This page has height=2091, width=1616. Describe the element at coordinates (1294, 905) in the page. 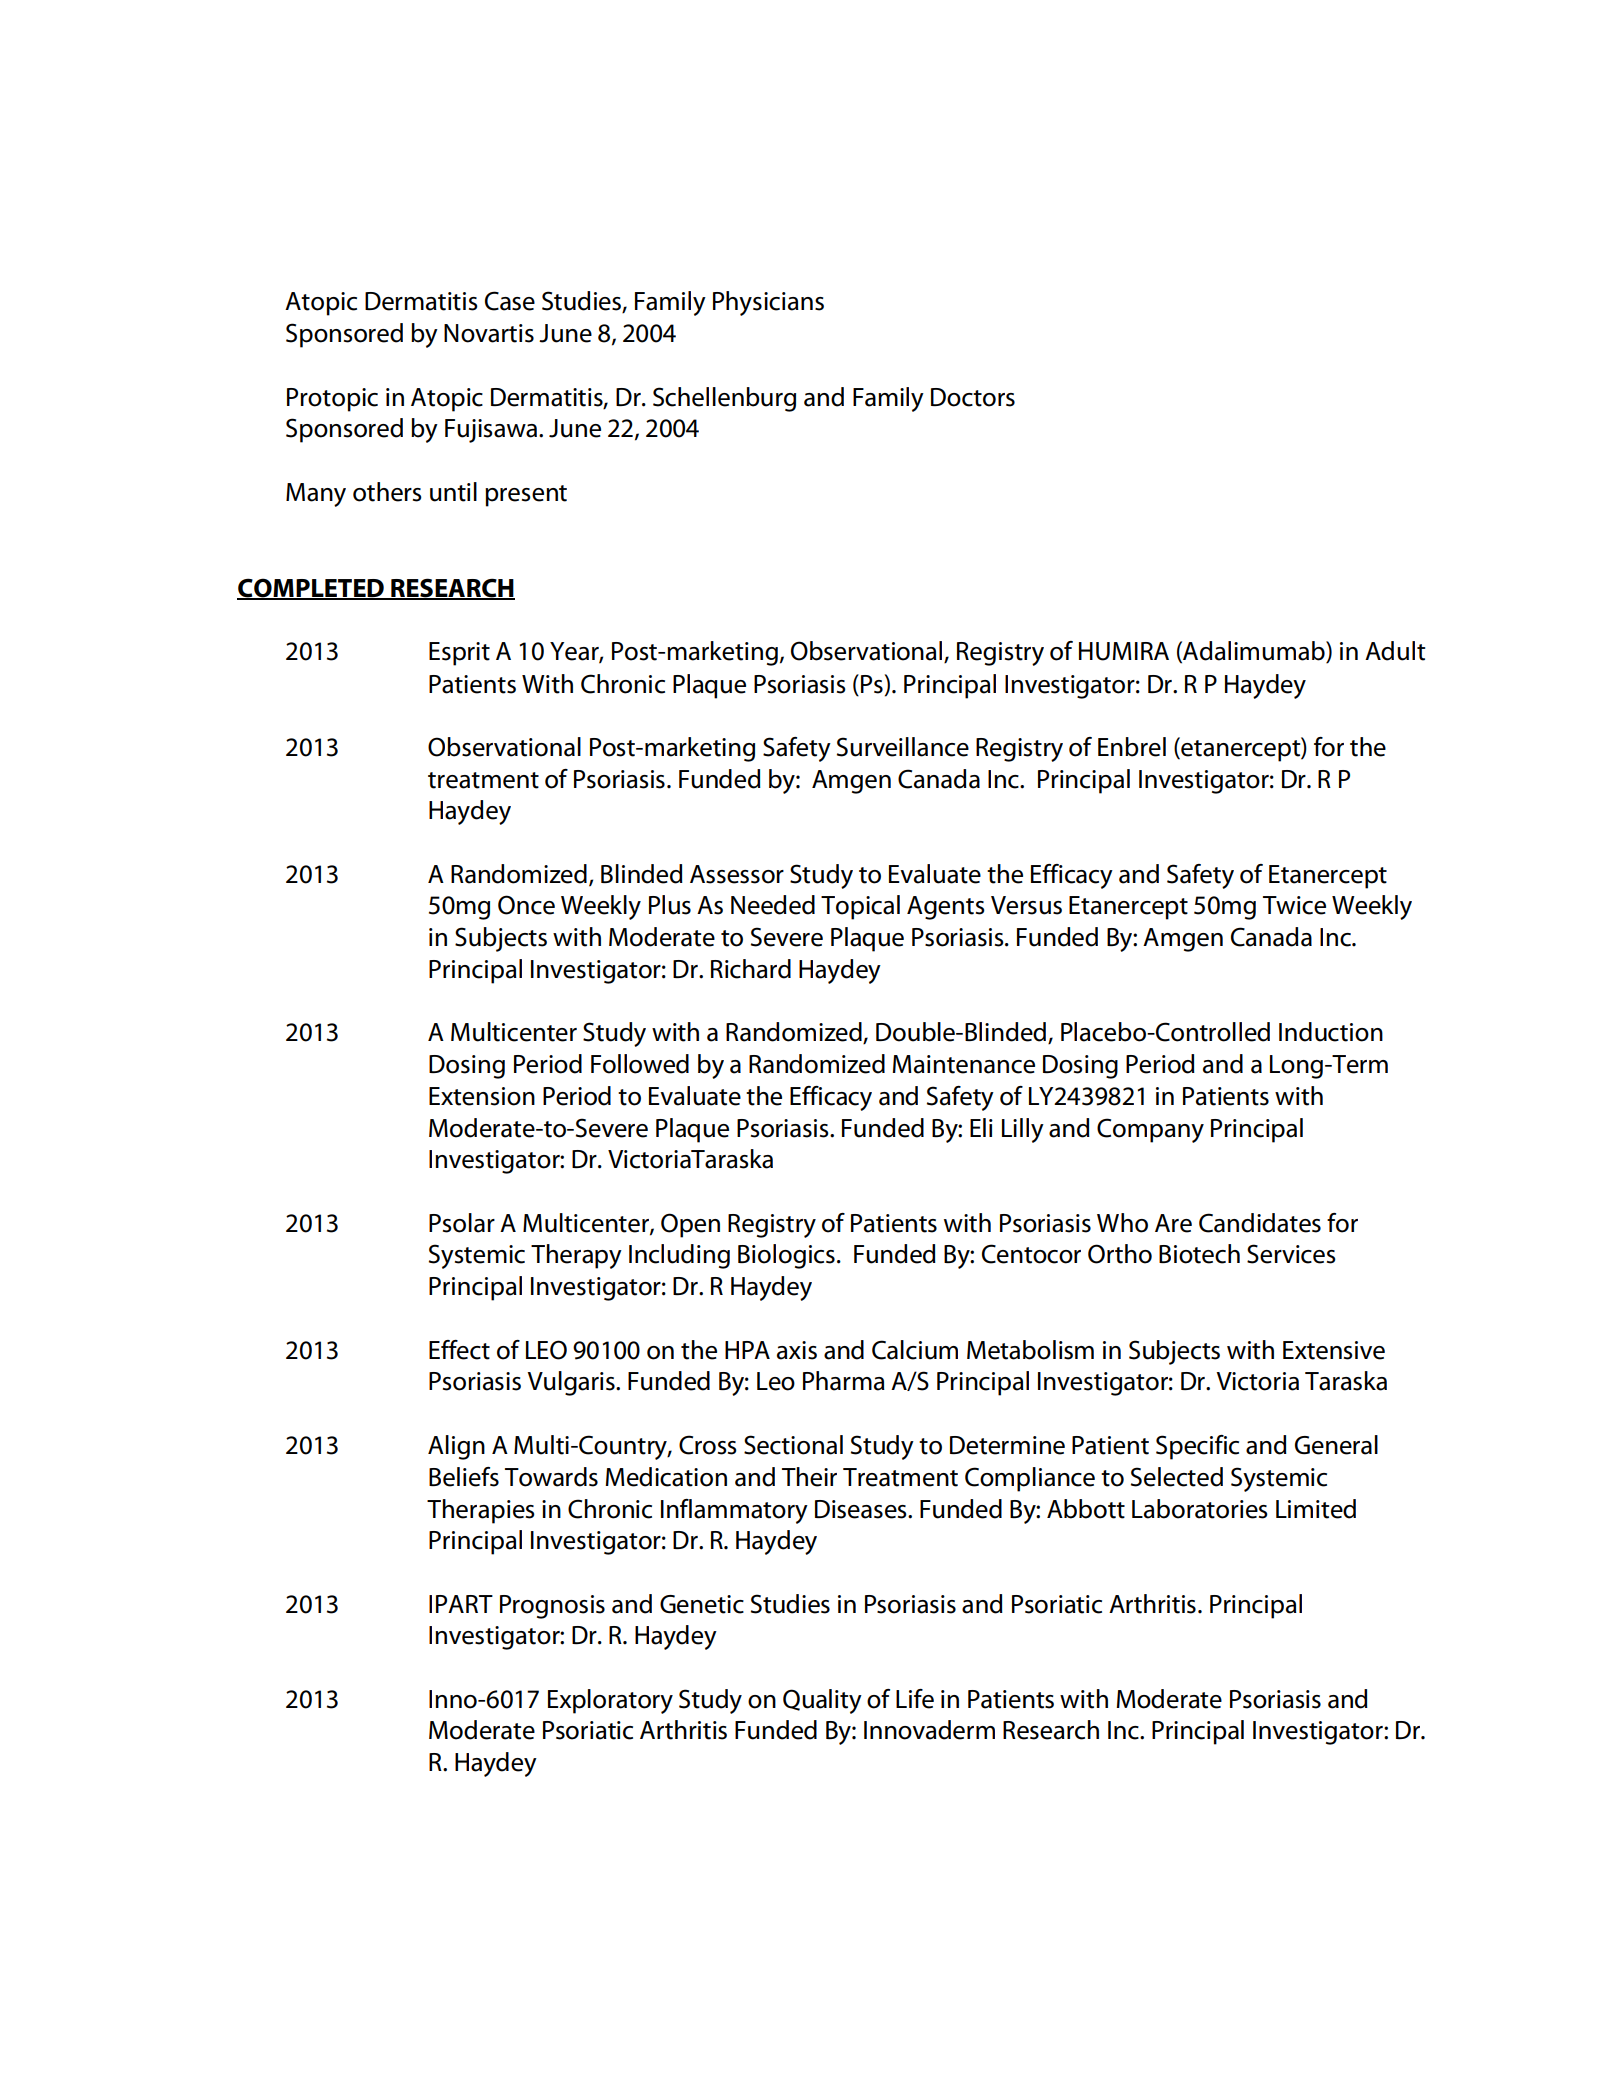

I see `Twice` at that location.
